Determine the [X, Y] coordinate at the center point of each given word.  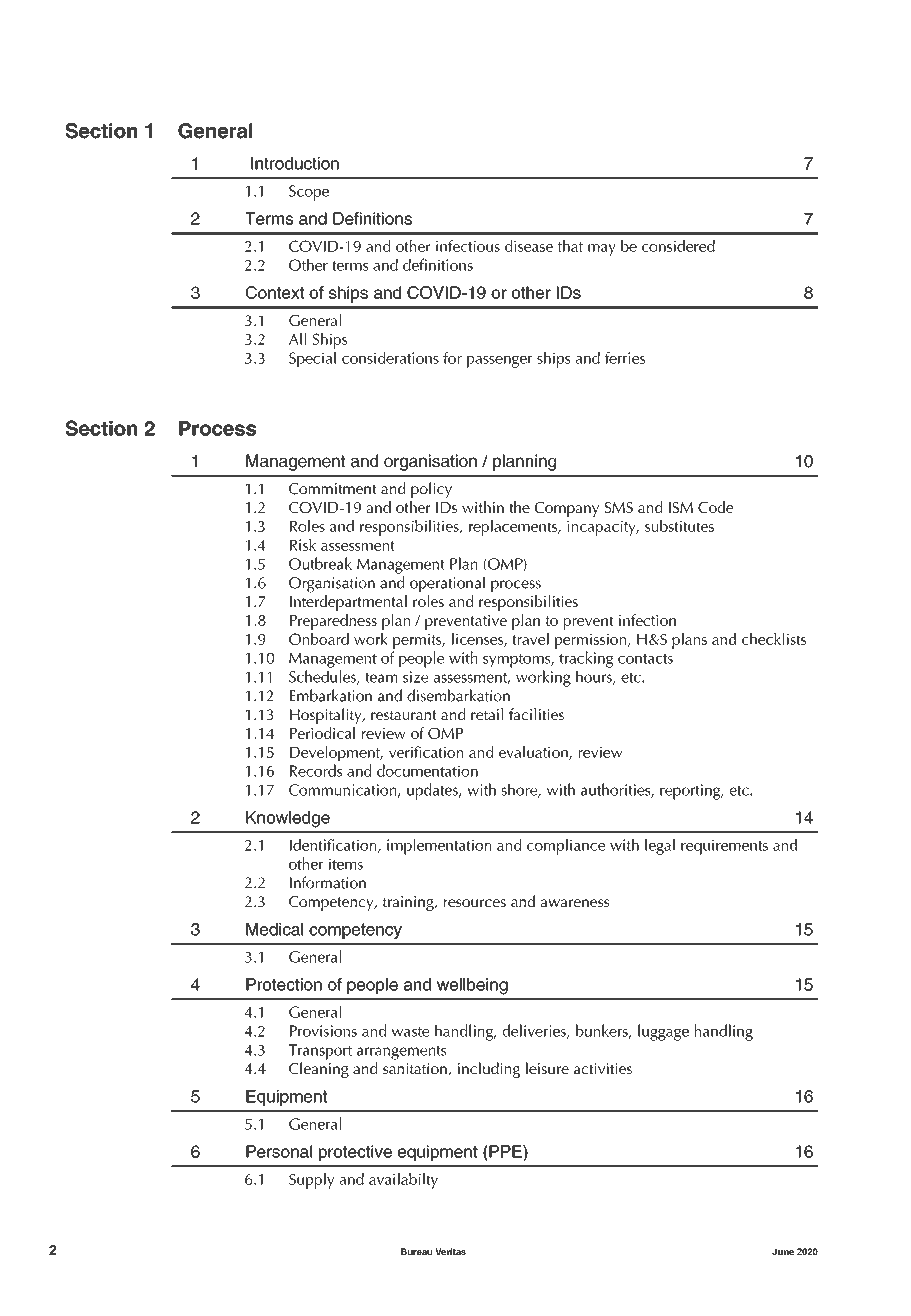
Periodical [322, 733]
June [783, 1251]
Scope [309, 193]
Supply [312, 1181]
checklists [774, 639]
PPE [505, 1151]
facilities [536, 714]
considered [678, 246]
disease [529, 246]
